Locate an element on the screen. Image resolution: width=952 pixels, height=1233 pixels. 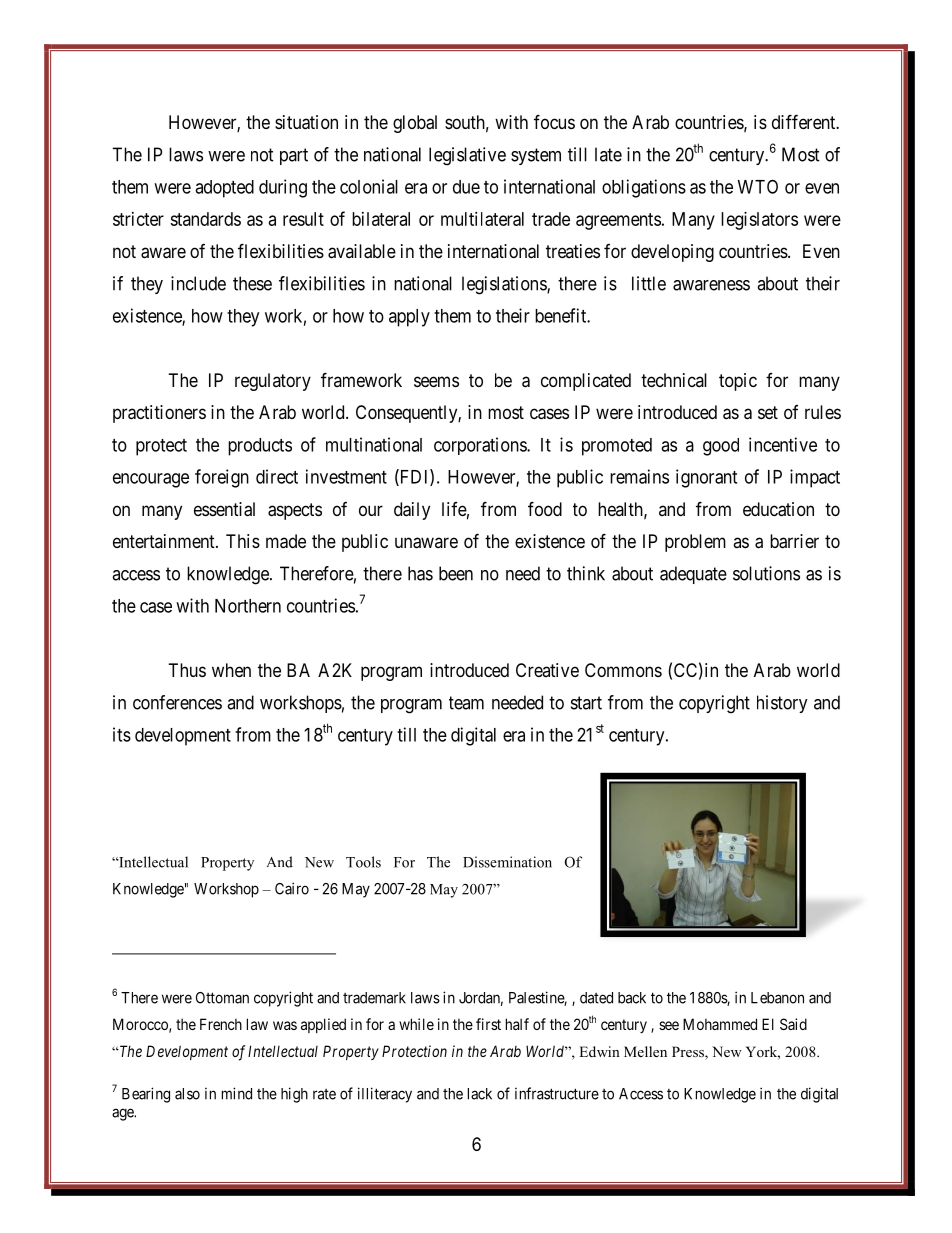
legislative is located at coordinates (467, 156).
